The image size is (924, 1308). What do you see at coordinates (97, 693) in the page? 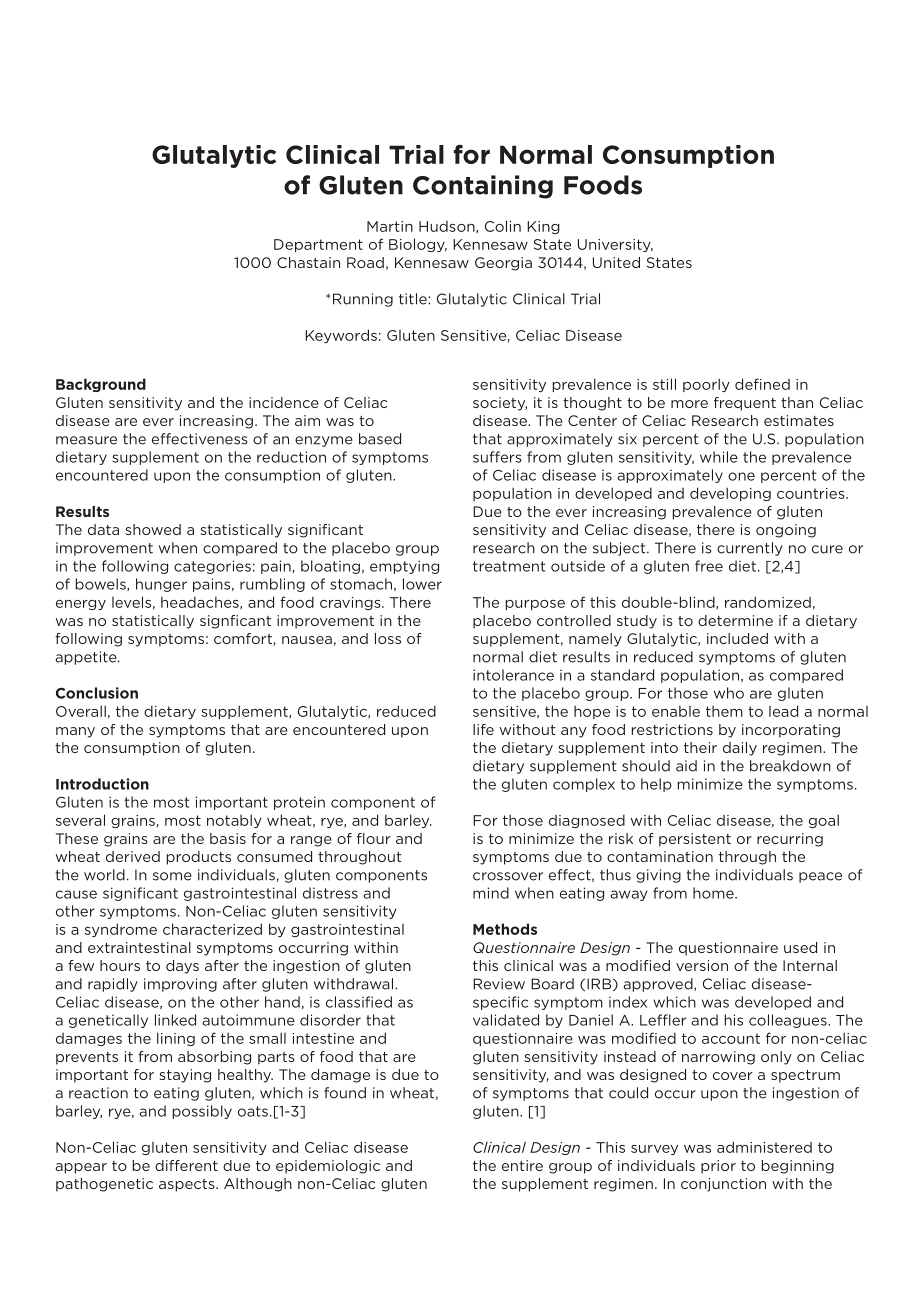
I see `Conclusion` at bounding box center [97, 693].
